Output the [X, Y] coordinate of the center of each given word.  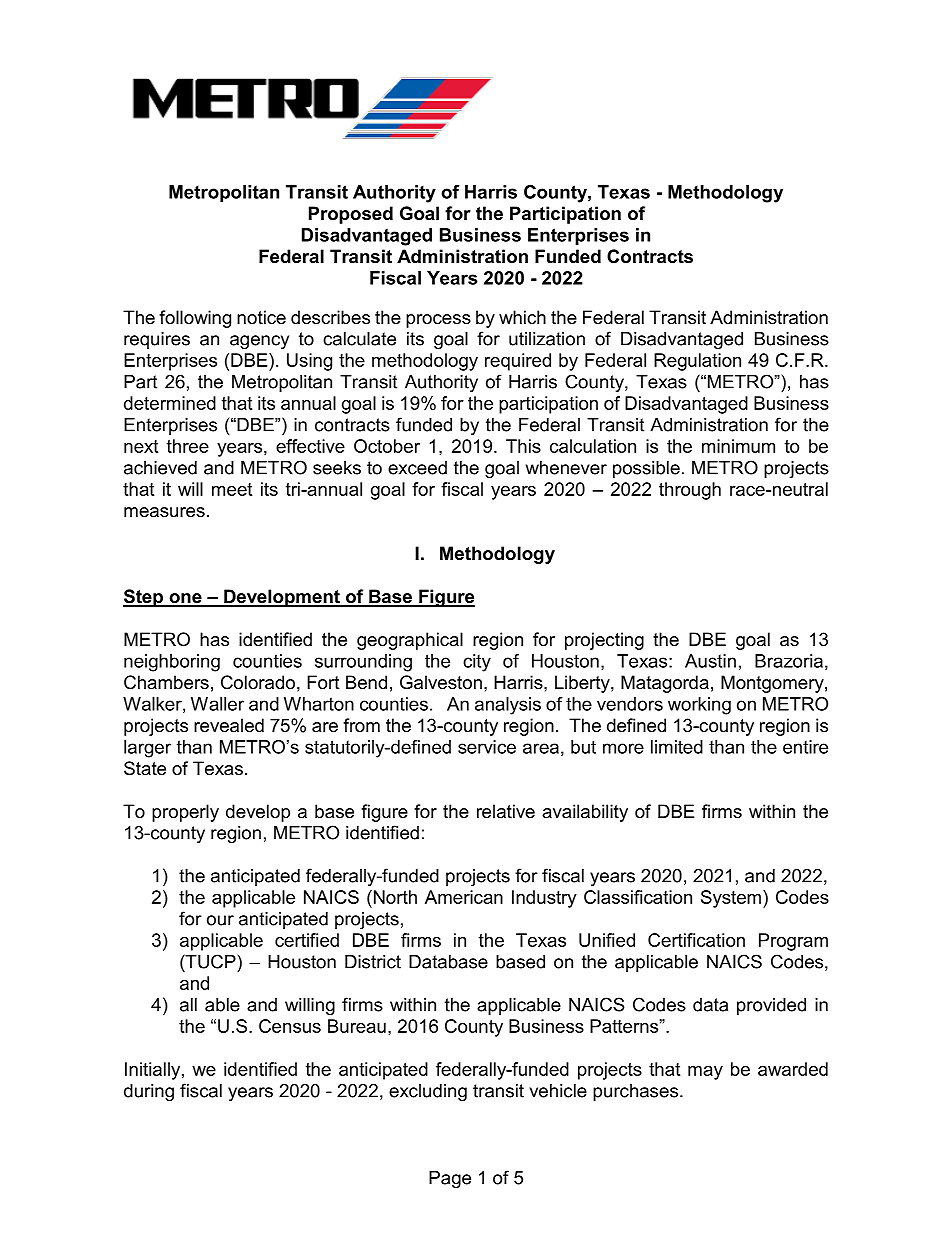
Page [450, 1179]
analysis [508, 706]
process [438, 321]
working [699, 706]
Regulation [697, 362]
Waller [217, 704]
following [195, 319]
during [149, 1092]
